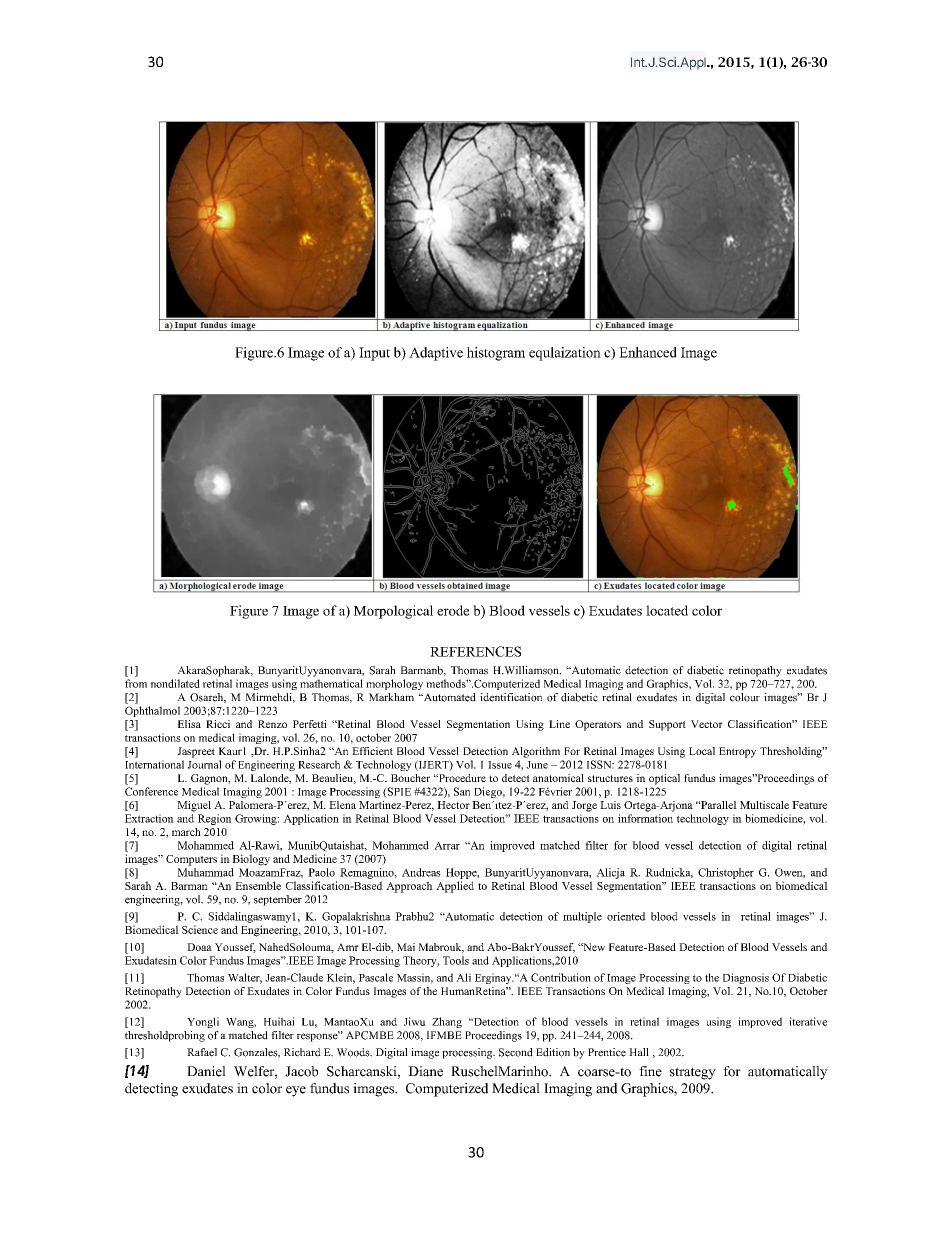 The height and width of the page is (1233, 952). Describe the element at coordinates (496, 354) in the page. I see `histogram` at that location.
